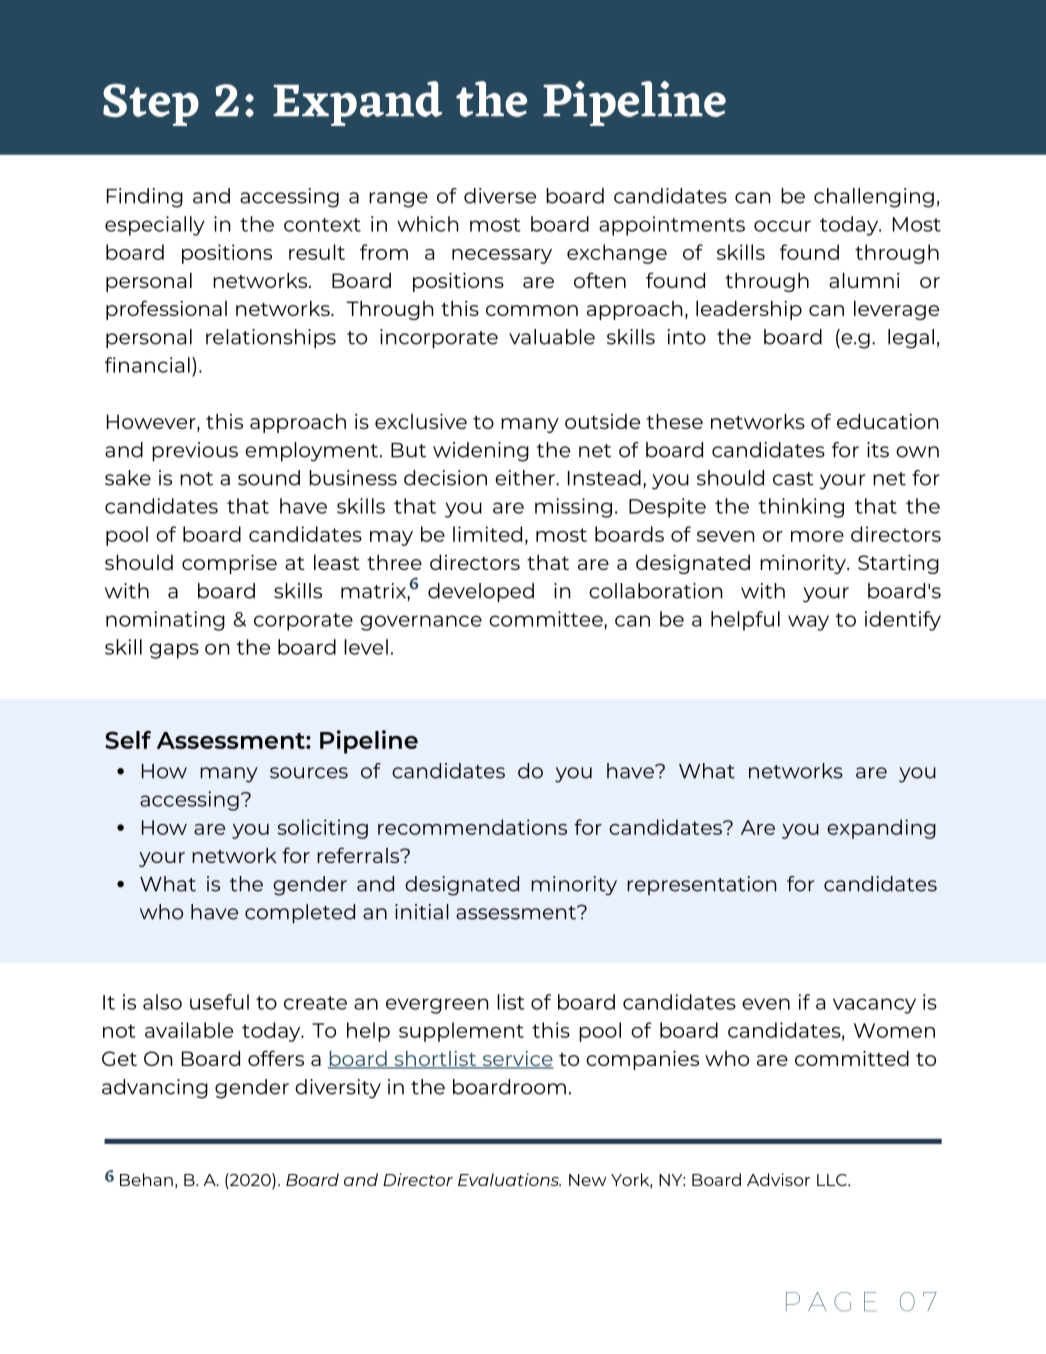  What do you see at coordinates (500, 196) in the screenshot?
I see `diverse` at bounding box center [500, 196].
